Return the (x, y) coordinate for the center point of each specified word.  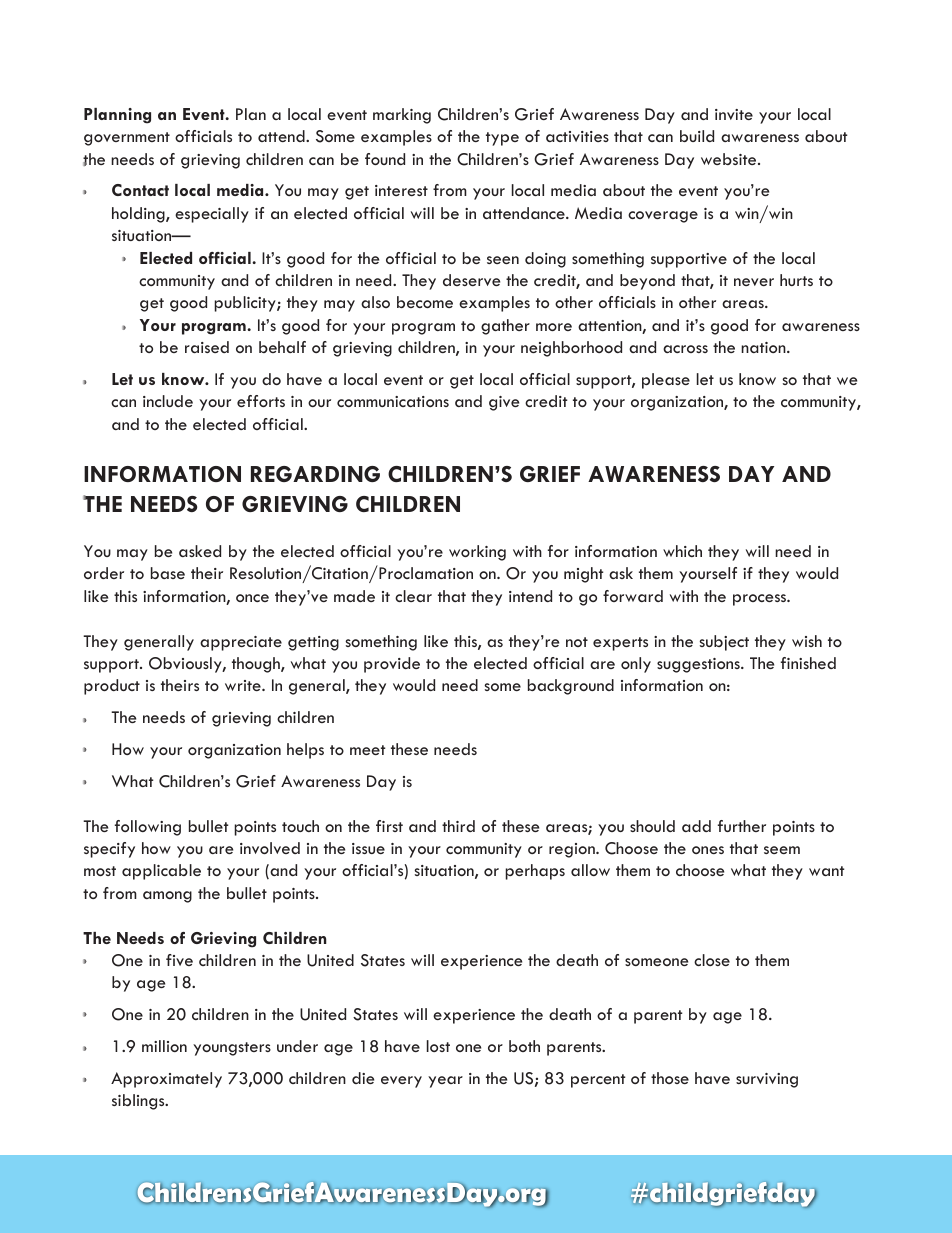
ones (708, 850)
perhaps (535, 872)
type (502, 139)
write (244, 685)
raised (207, 347)
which (682, 551)
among (167, 897)
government (127, 139)
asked (200, 551)
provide (392, 665)
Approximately (166, 1080)
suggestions (699, 665)
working (477, 553)
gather (505, 327)
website (730, 159)
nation (764, 347)
